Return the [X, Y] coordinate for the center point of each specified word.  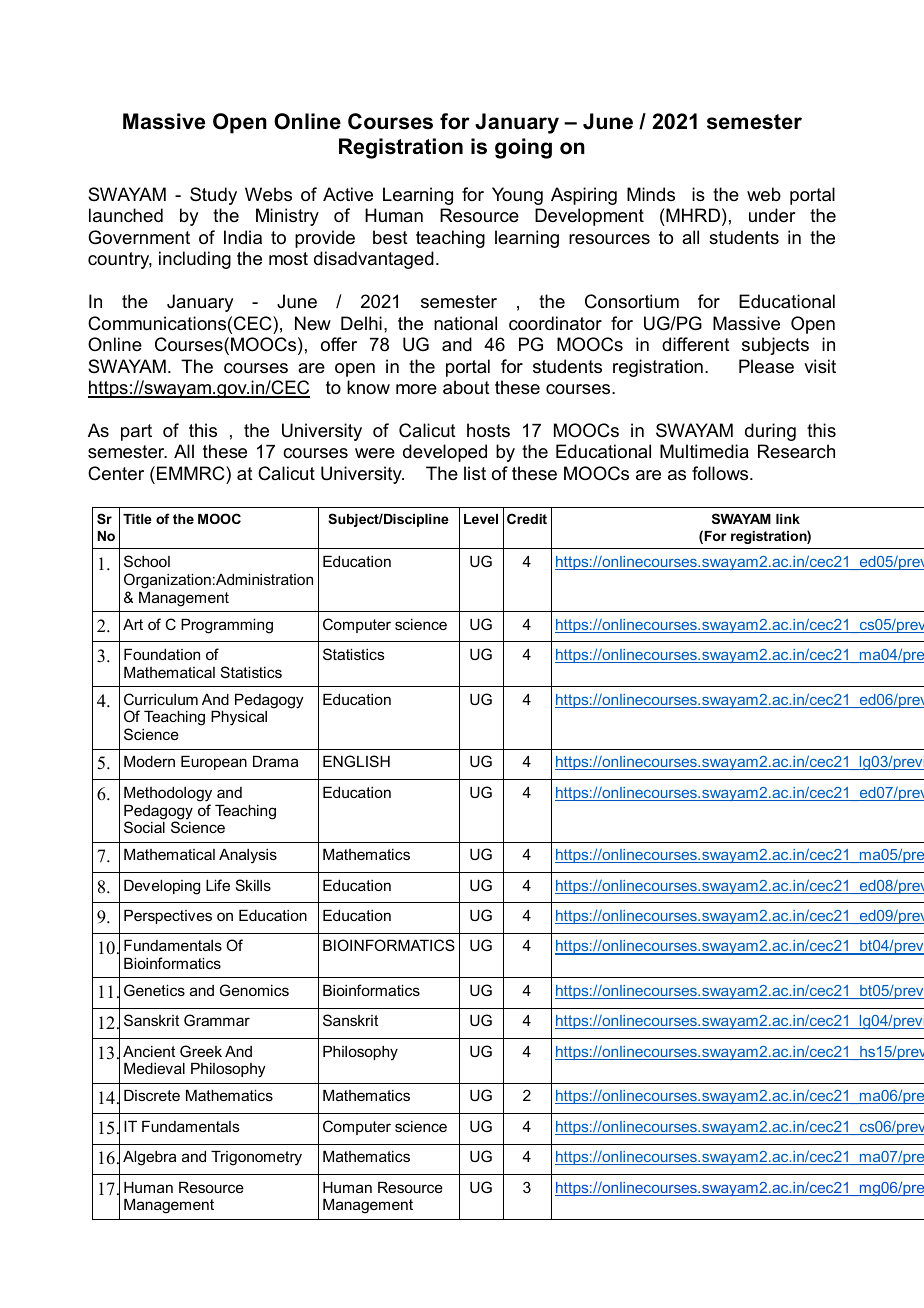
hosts [488, 430]
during [770, 432]
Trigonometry [256, 1158]
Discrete [152, 1095]
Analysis [248, 856]
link [788, 519]
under [772, 215]
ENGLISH [356, 761]
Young [517, 196]
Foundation [162, 654]
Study [213, 196]
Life [218, 885]
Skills [253, 885]
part [136, 432]
